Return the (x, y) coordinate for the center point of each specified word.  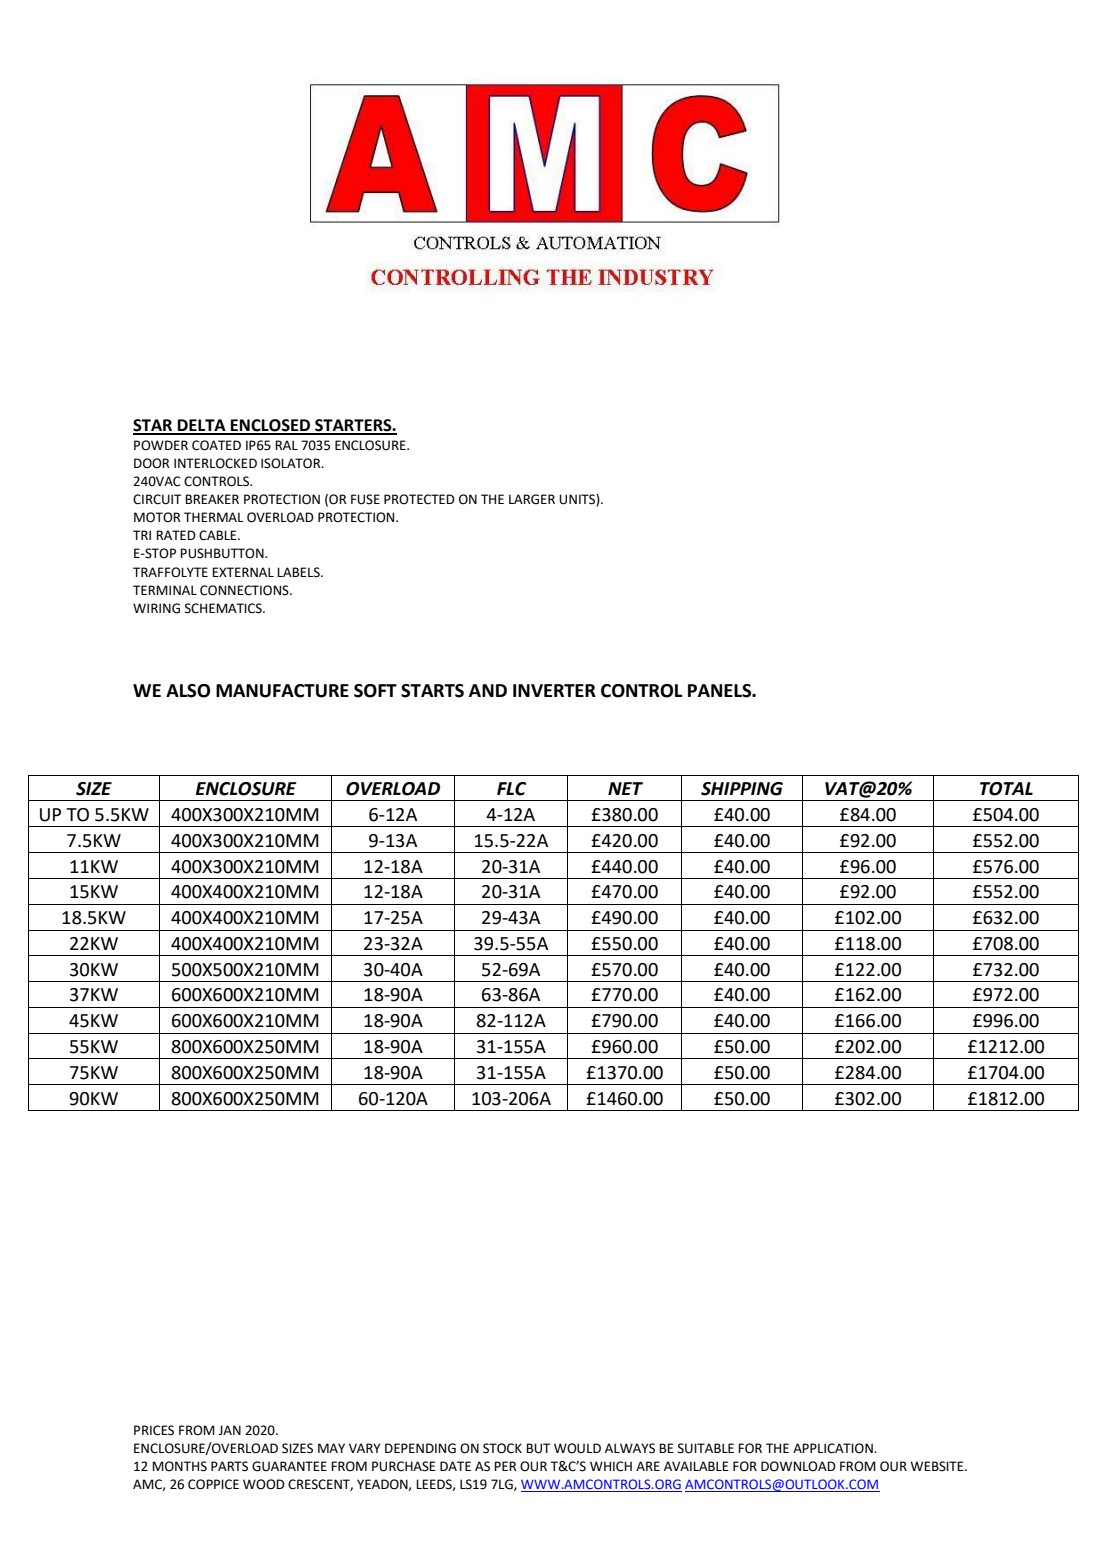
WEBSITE (938, 1466)
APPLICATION (834, 1448)
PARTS (229, 1466)
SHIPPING (742, 789)
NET (625, 788)
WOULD (577, 1448)
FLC (511, 789)
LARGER (532, 499)
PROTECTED (419, 499)
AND (488, 690)
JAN (229, 1430)
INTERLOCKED (215, 463)
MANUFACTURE (282, 691)
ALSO (188, 691)
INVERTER (554, 690)
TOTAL (1006, 789)
